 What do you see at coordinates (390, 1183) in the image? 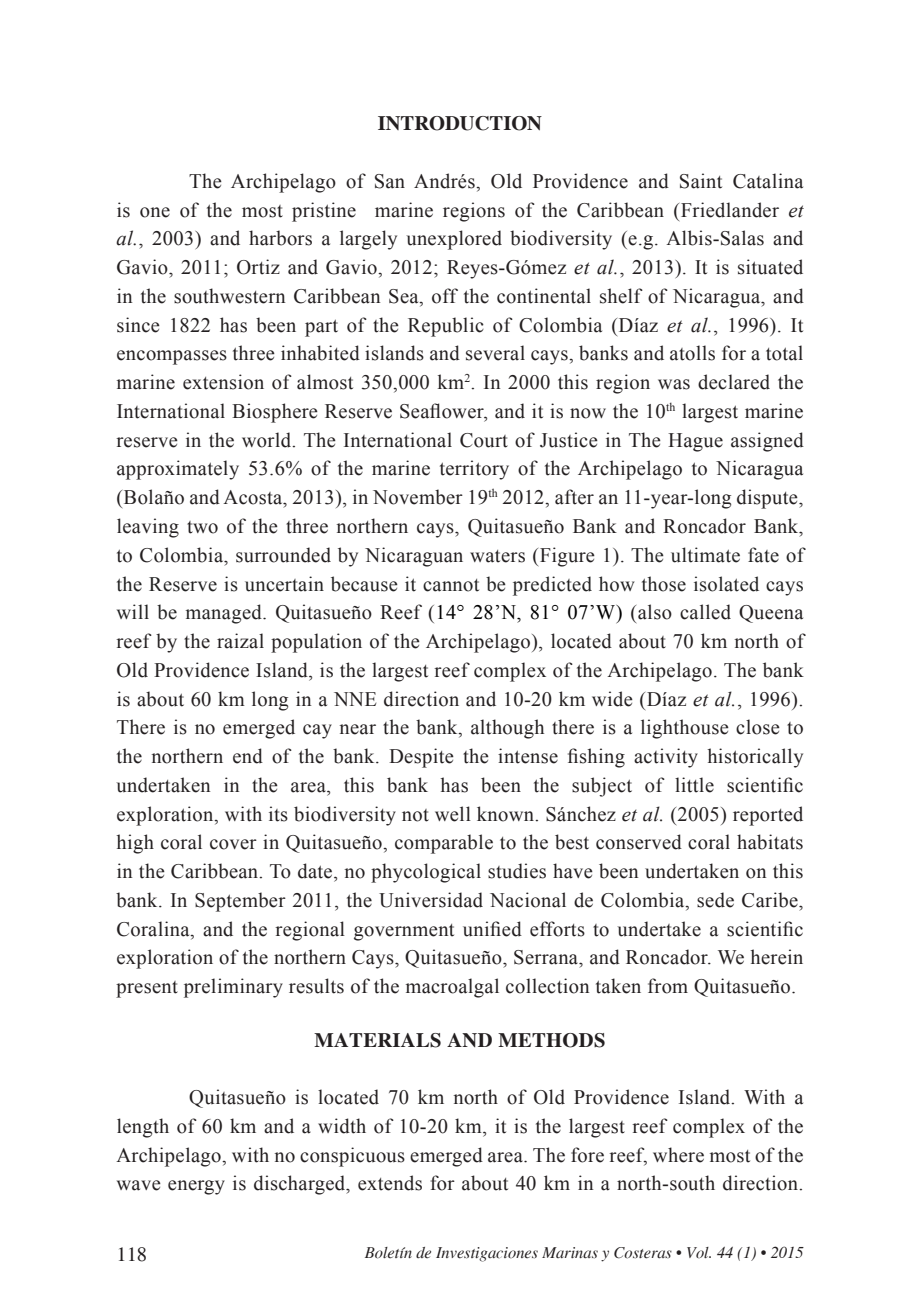
I see `extends` at bounding box center [390, 1183].
